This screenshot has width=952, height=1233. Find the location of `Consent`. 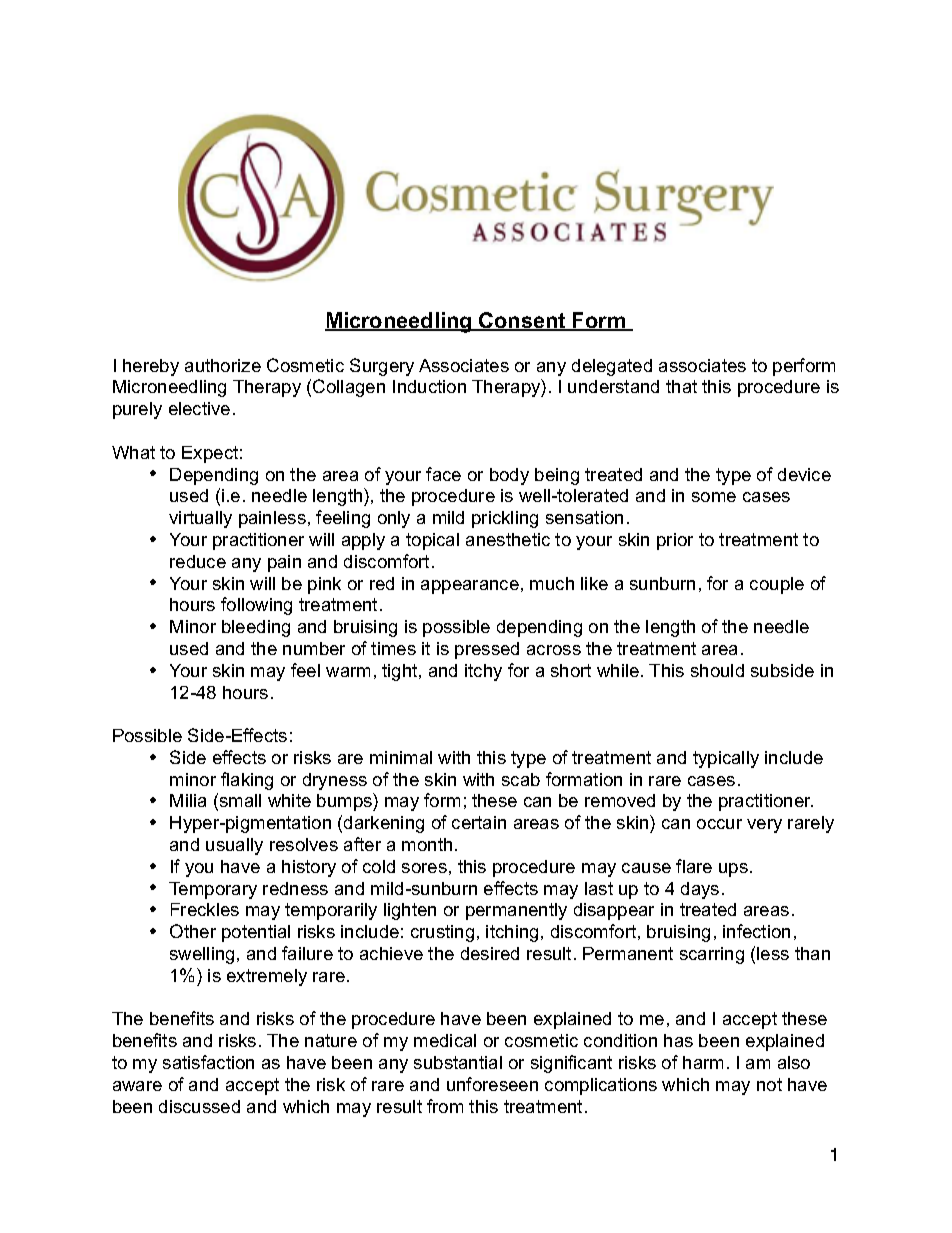

Consent is located at coordinates (522, 321).
